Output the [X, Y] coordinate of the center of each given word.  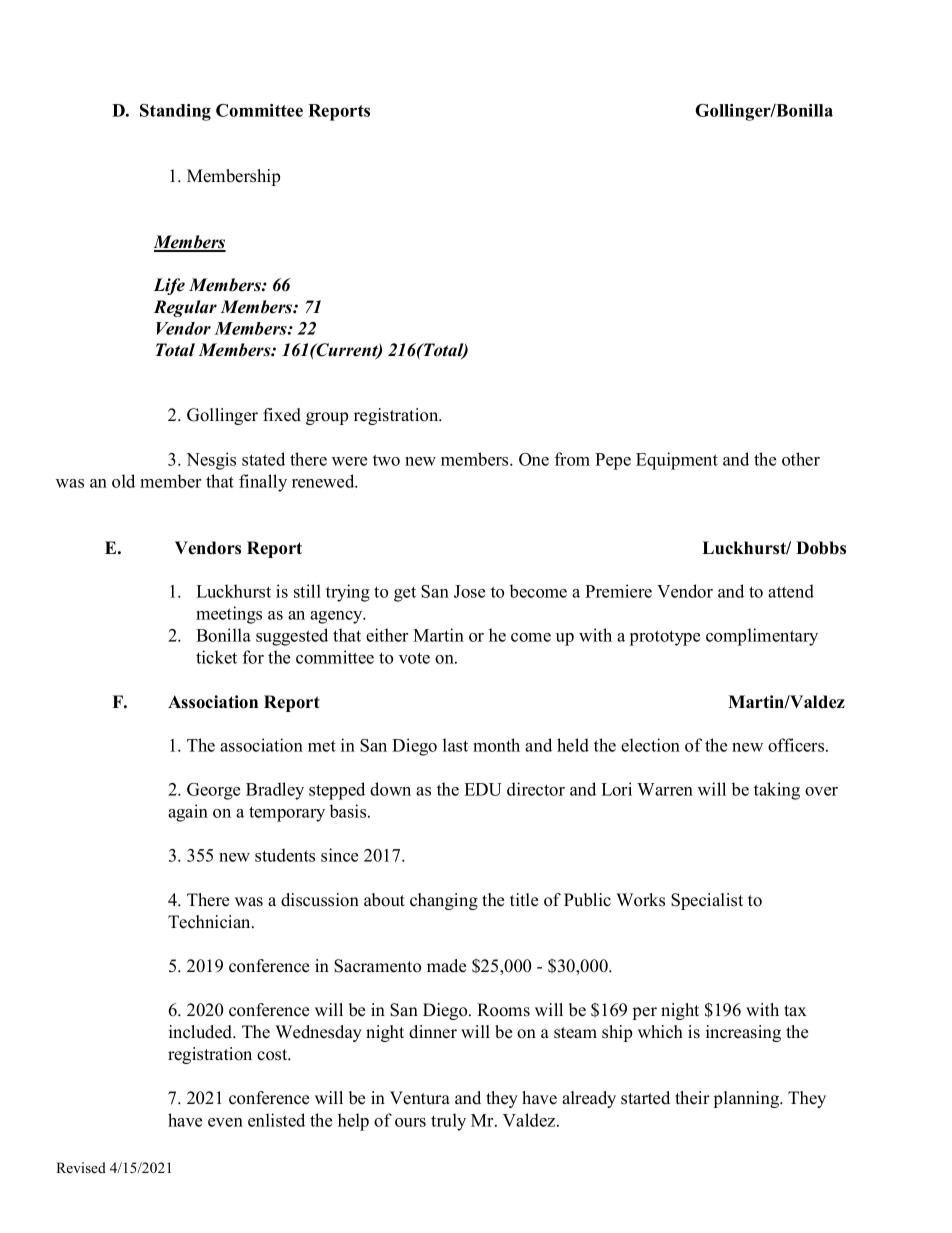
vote [414, 658]
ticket [216, 657]
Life [169, 286]
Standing [175, 112]
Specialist [707, 901]
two [386, 460]
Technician [210, 922]
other [801, 459]
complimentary [762, 637]
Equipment [677, 461]
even [225, 1122]
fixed [282, 415]
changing [444, 901]
